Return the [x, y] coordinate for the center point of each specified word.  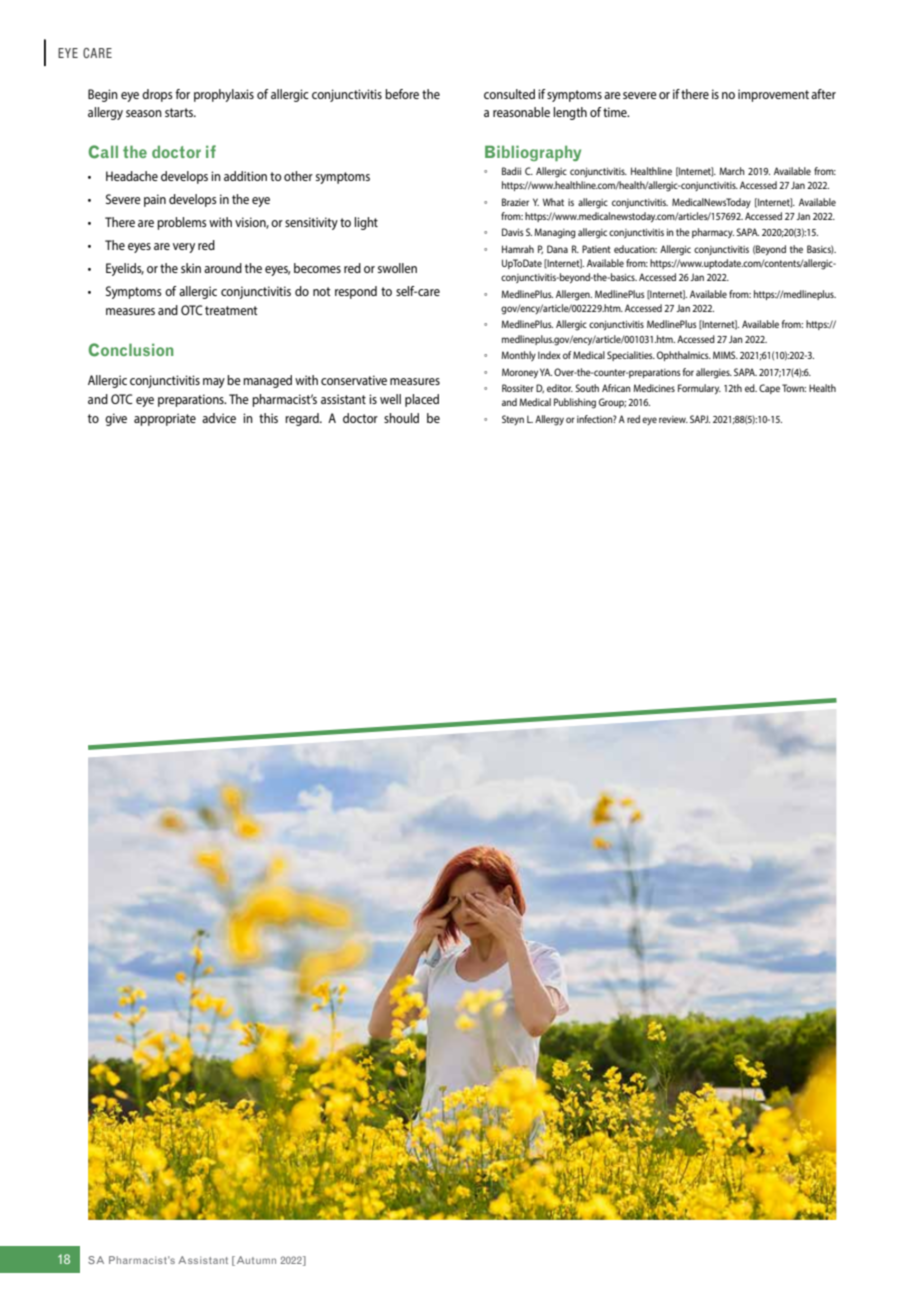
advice [219, 418]
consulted [509, 94]
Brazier [515, 202]
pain [155, 200]
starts [180, 112]
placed [422, 400]
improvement [773, 95]
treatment [231, 310]
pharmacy [713, 233]
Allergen [574, 295]
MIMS [725, 355]
